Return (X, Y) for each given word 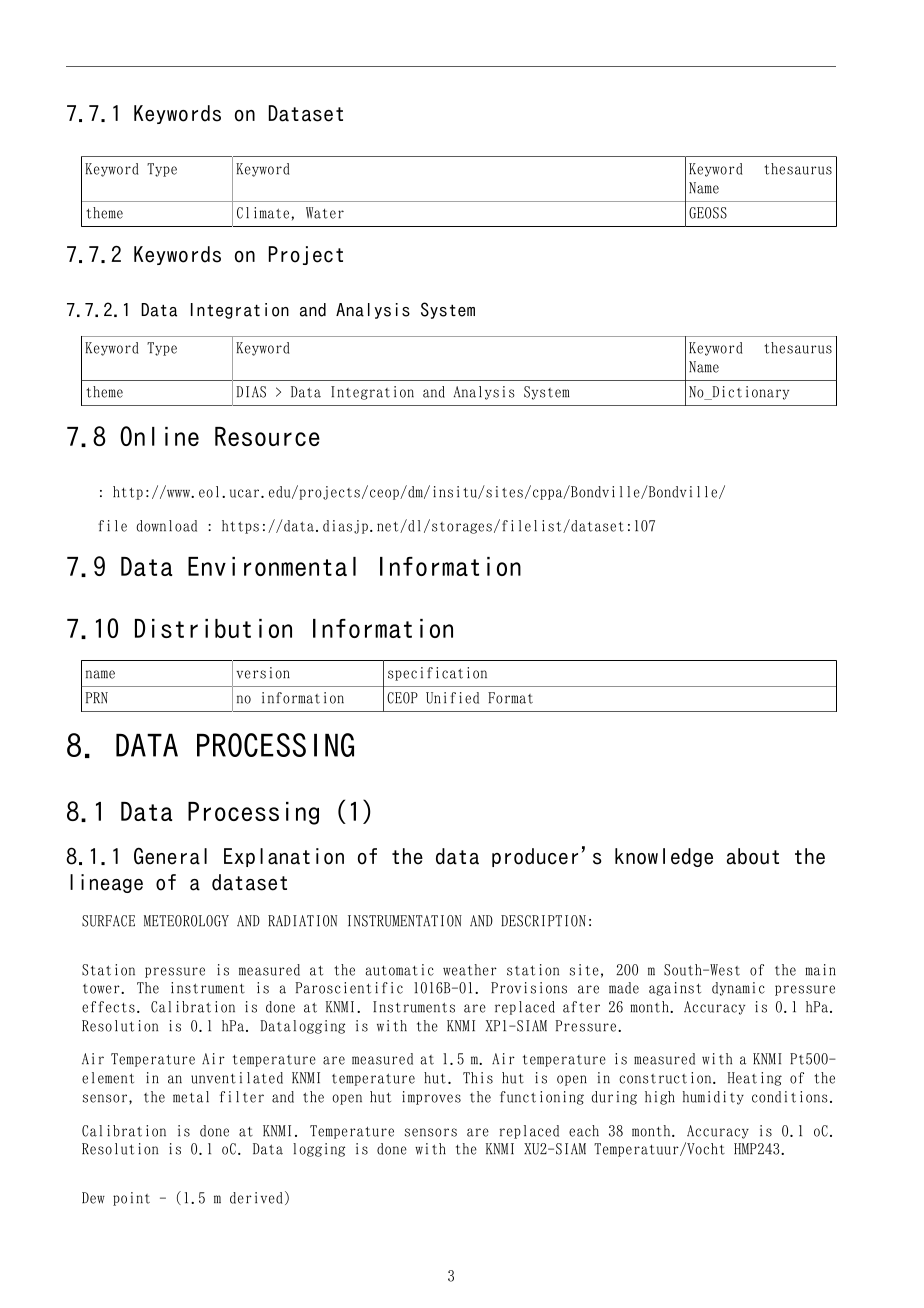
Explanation (284, 857)
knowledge (664, 857)
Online (159, 436)
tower (102, 989)
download (166, 526)
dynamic (738, 989)
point (131, 1199)
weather (470, 970)
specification (437, 674)
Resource (267, 436)
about (753, 856)
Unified (452, 698)
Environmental (272, 566)
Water (325, 213)
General (170, 856)
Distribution (213, 628)
